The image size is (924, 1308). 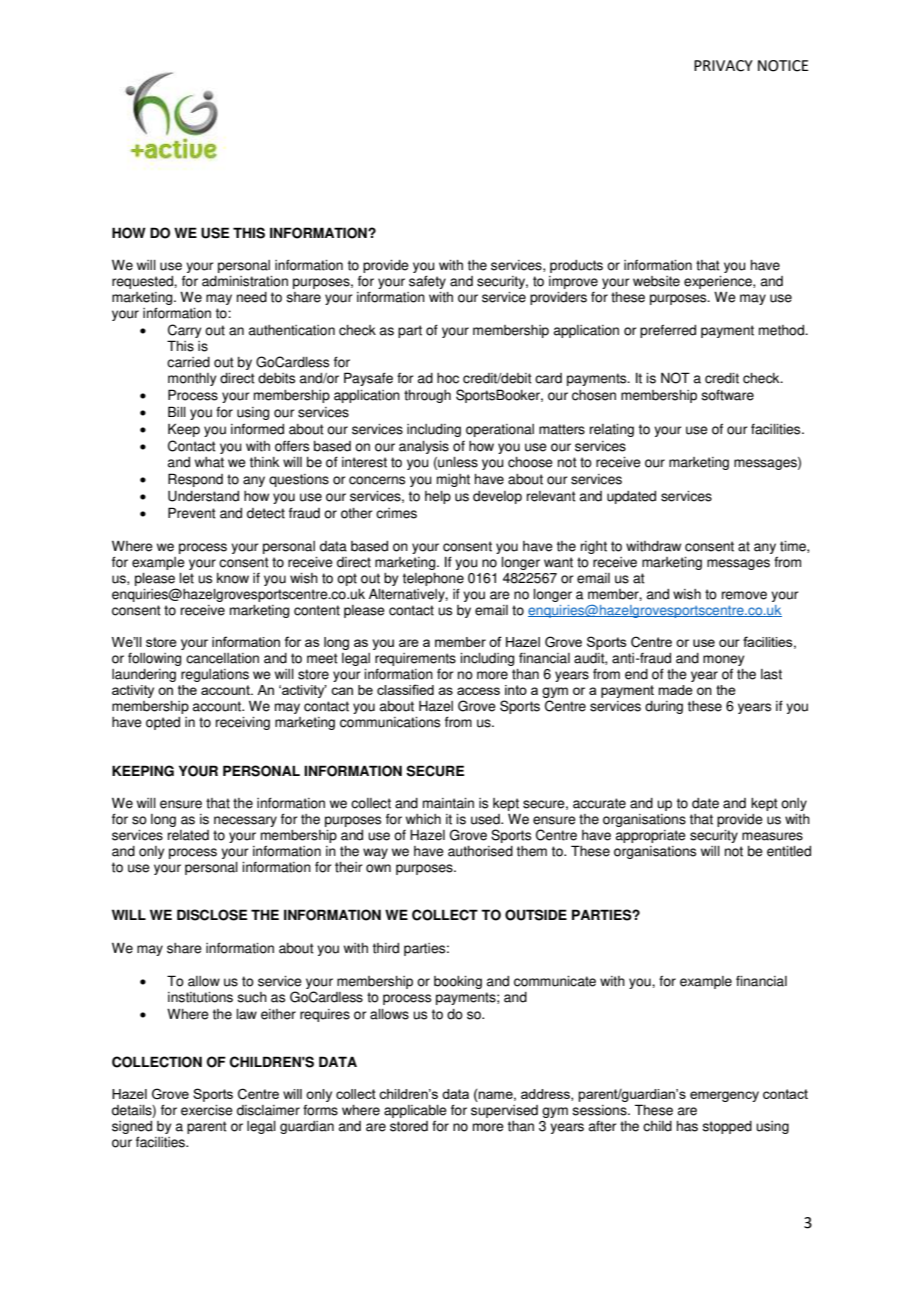 What do you see at coordinates (433, 579) in the image?
I see `telephone` at bounding box center [433, 579].
